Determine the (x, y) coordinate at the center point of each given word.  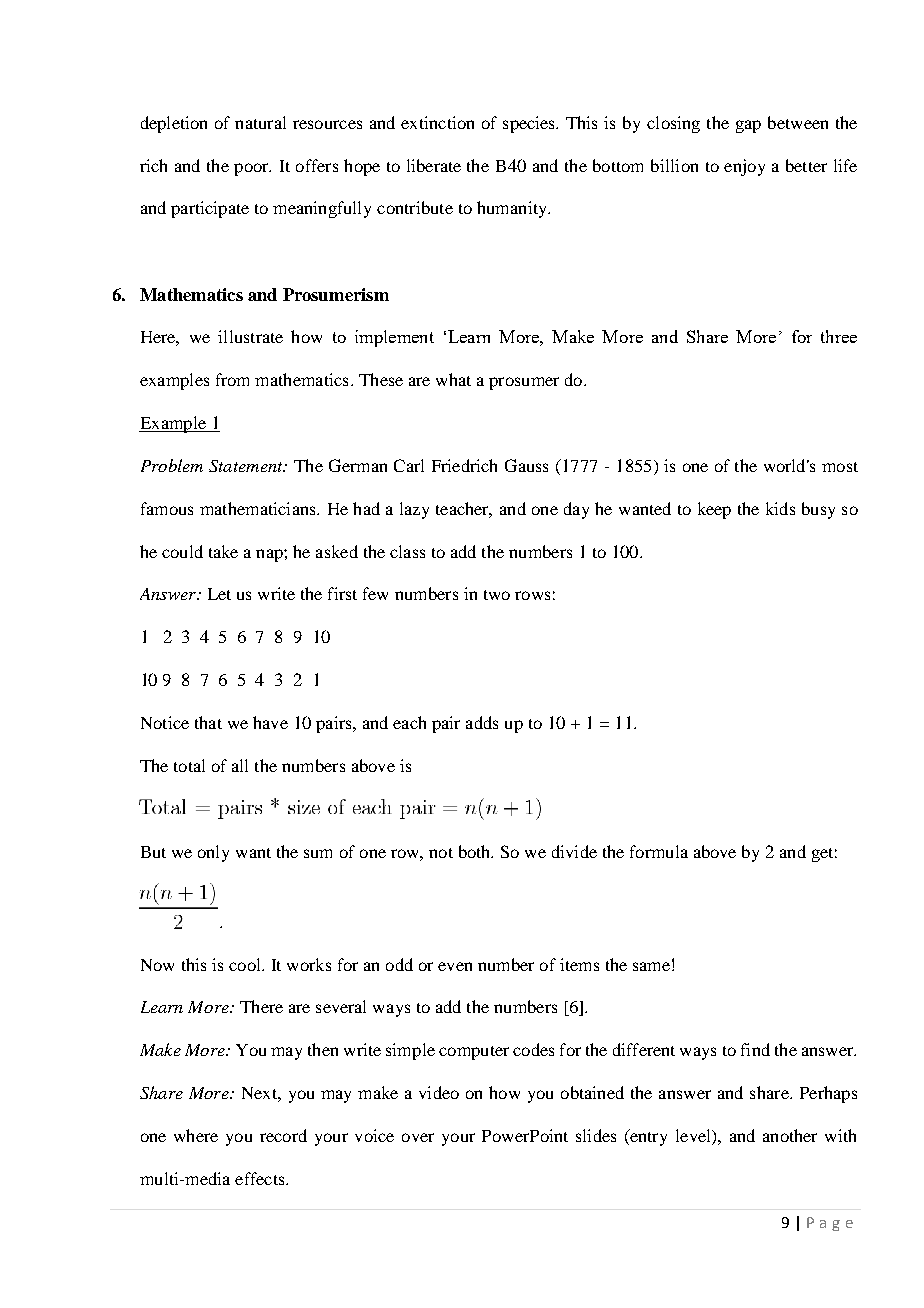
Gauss (526, 465)
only (213, 853)
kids (780, 508)
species (530, 124)
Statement (247, 466)
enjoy (744, 167)
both (476, 851)
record (283, 1135)
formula (659, 851)
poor (252, 169)
